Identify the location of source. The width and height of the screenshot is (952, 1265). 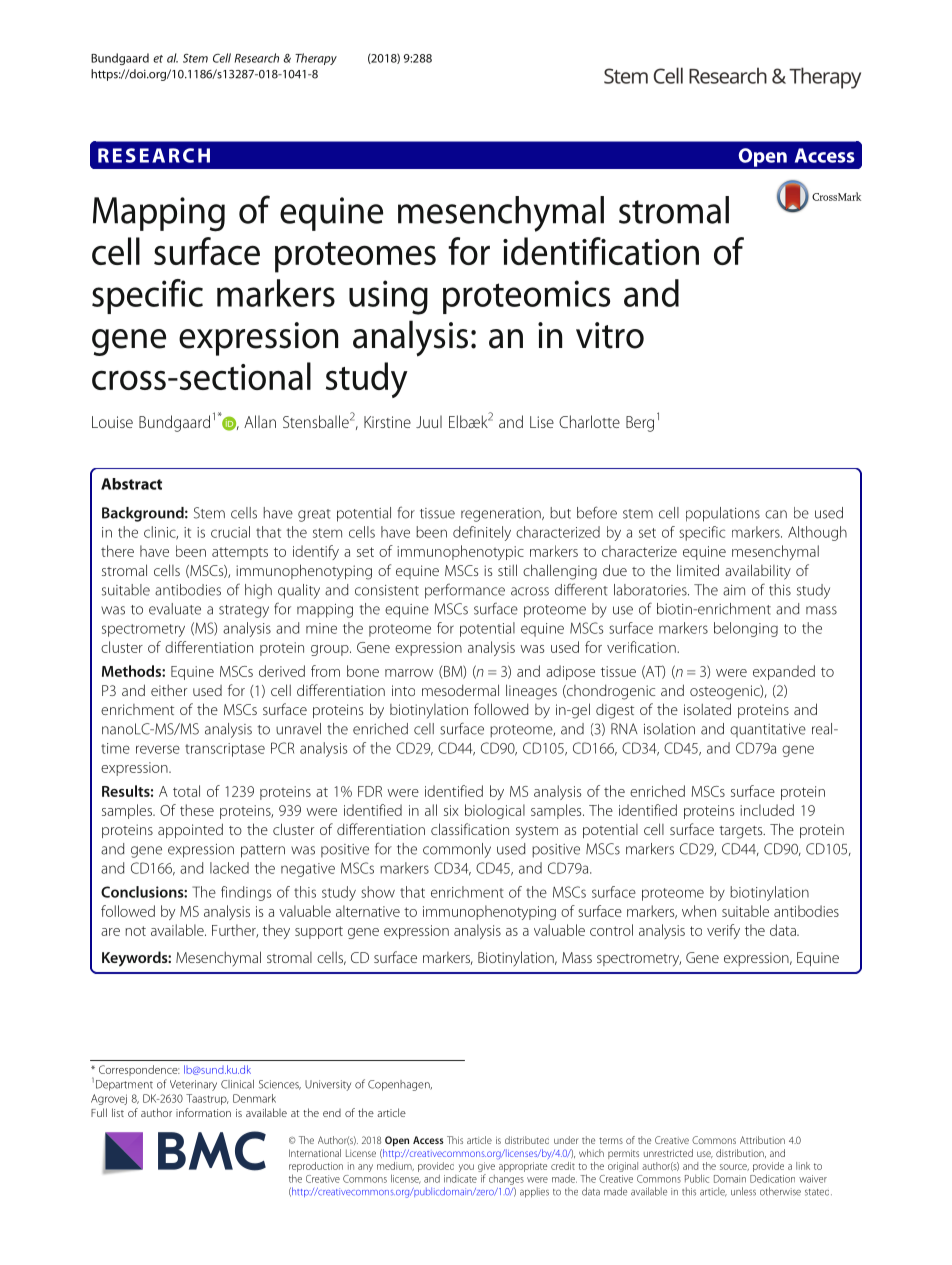
(734, 1167).
